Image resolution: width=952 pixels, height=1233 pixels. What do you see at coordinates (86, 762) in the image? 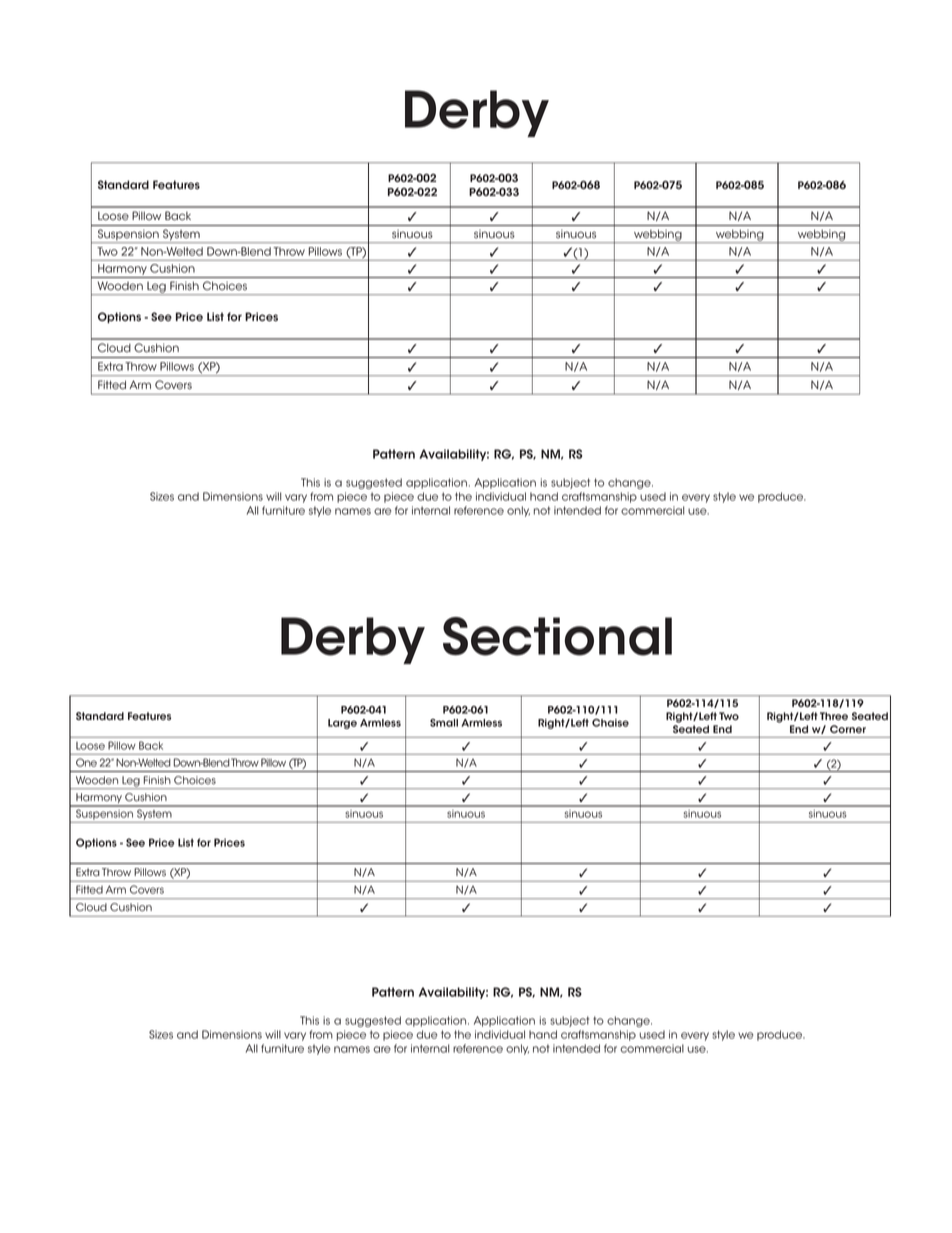
I see `One` at bounding box center [86, 762].
